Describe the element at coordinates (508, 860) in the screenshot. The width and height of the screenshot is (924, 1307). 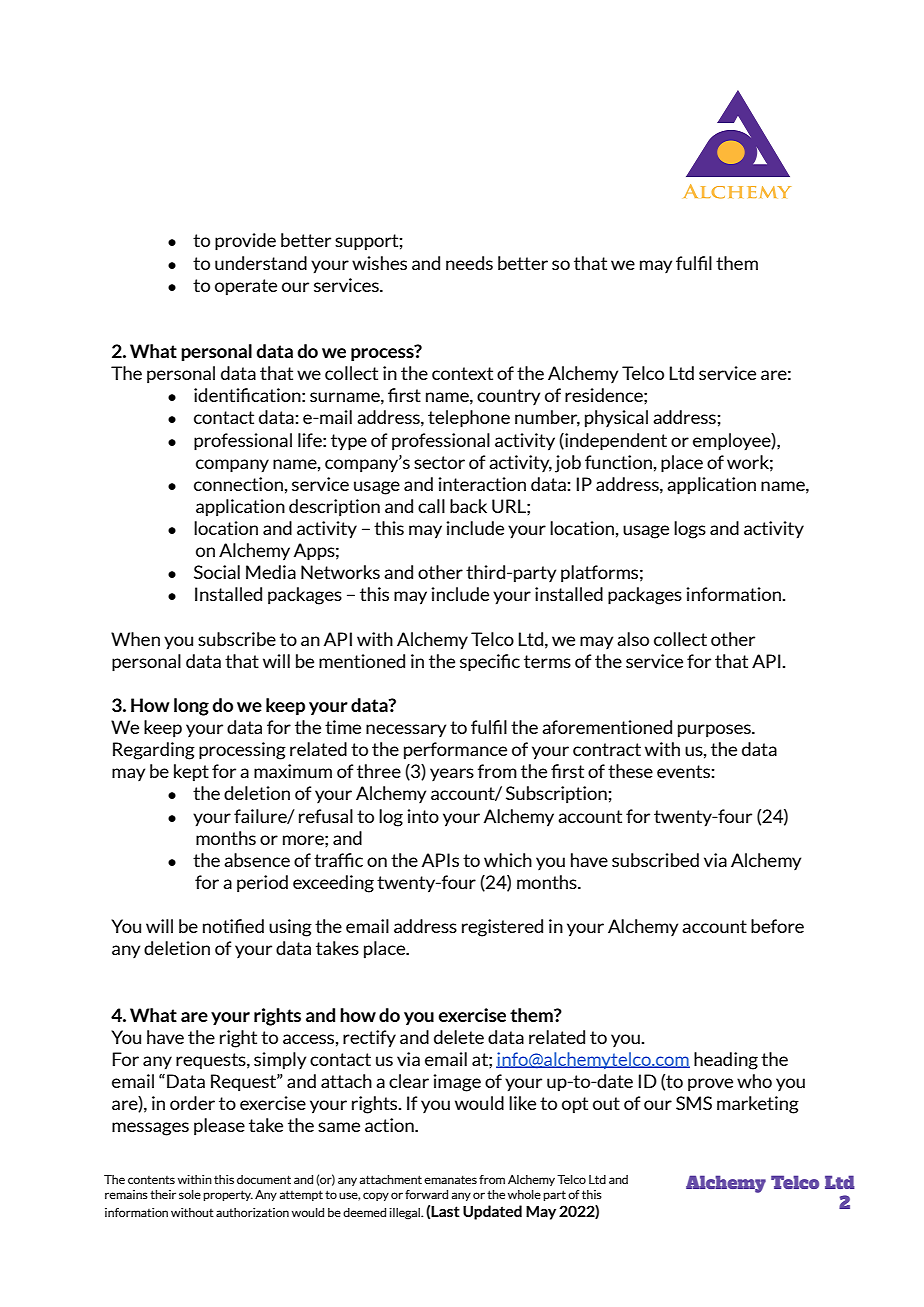
I see `which` at that location.
